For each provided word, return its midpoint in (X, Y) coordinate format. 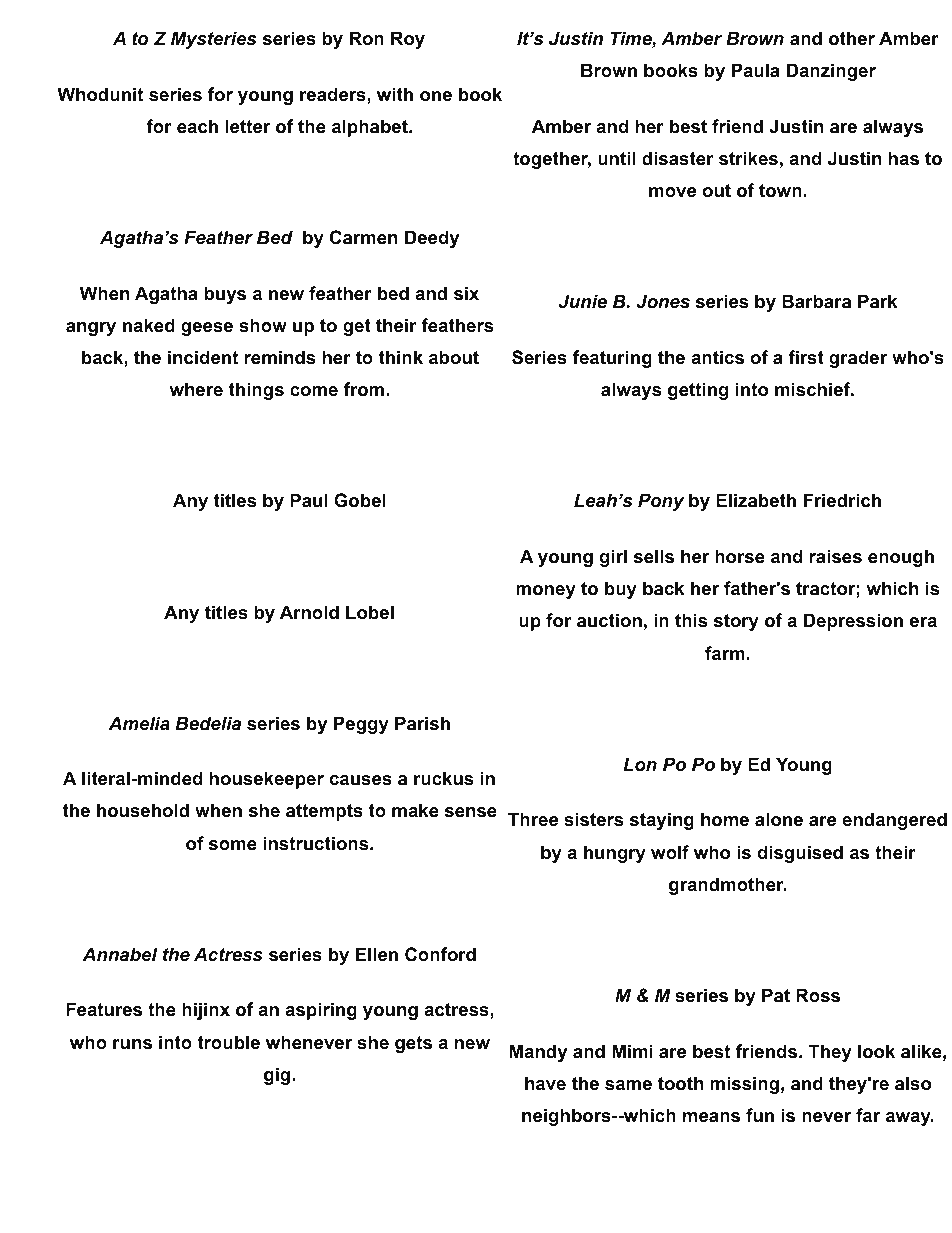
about (454, 357)
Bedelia (208, 723)
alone (779, 819)
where (196, 389)
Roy (408, 40)
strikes (748, 158)
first (806, 357)
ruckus (443, 778)
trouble (228, 1042)
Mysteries (213, 40)
